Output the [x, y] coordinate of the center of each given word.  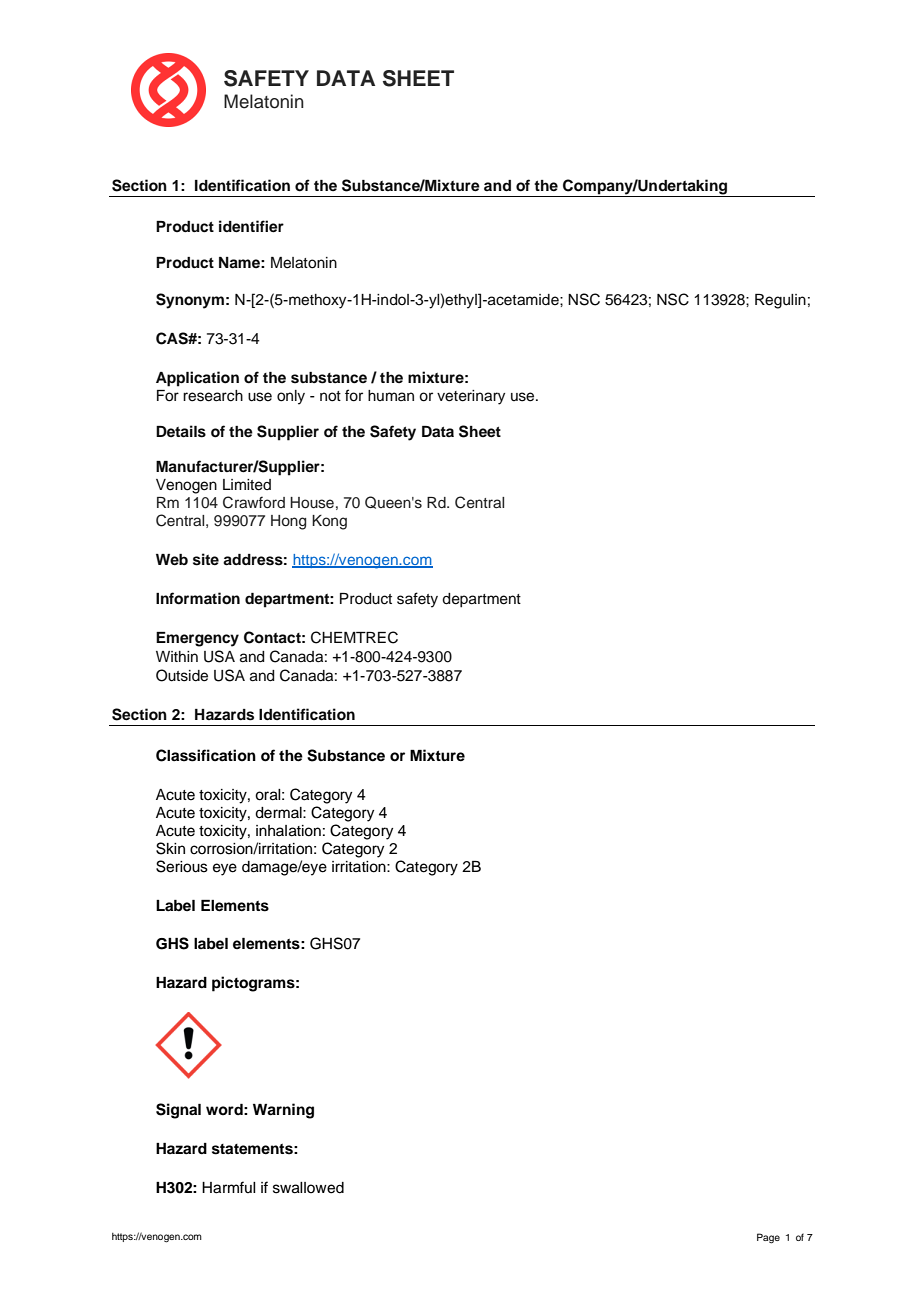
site [206, 559]
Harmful [229, 1187]
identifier [251, 226]
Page [768, 1238]
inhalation [288, 831]
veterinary [471, 397]
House [312, 503]
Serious [182, 866]
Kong [329, 522]
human [391, 395]
